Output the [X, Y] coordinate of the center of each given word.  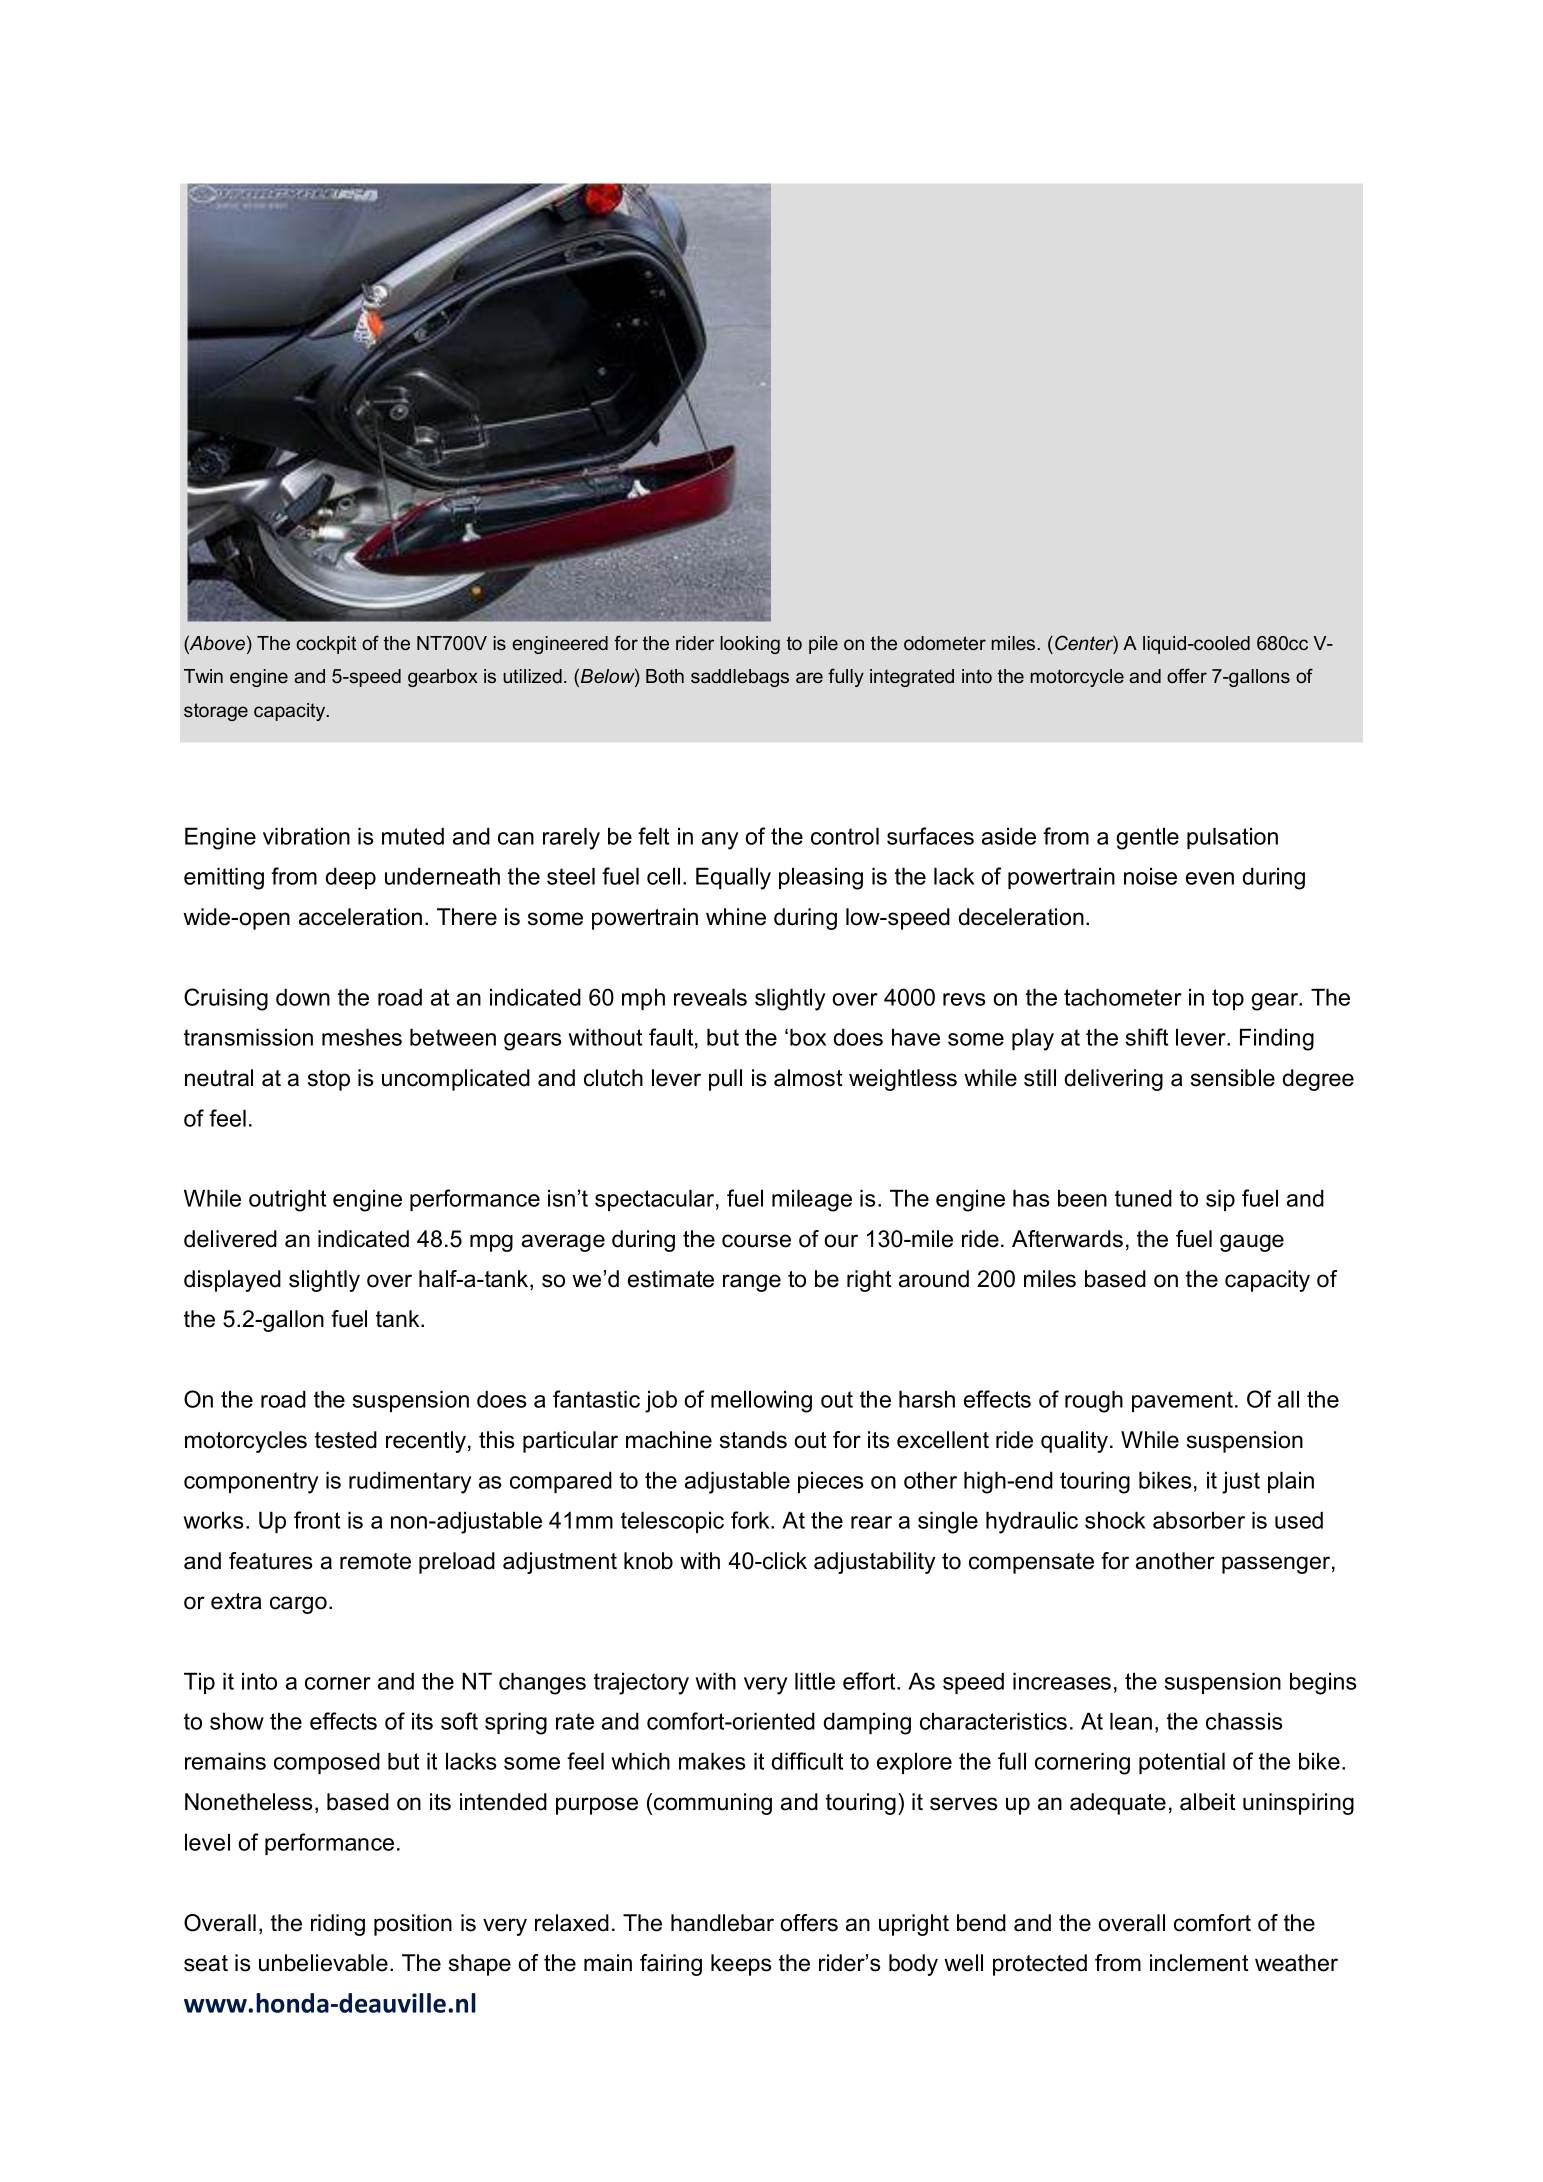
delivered [230, 1239]
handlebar [722, 1923]
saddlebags [740, 678]
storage [216, 712]
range [752, 1283]
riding [338, 1925]
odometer [945, 643]
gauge [1252, 1243]
